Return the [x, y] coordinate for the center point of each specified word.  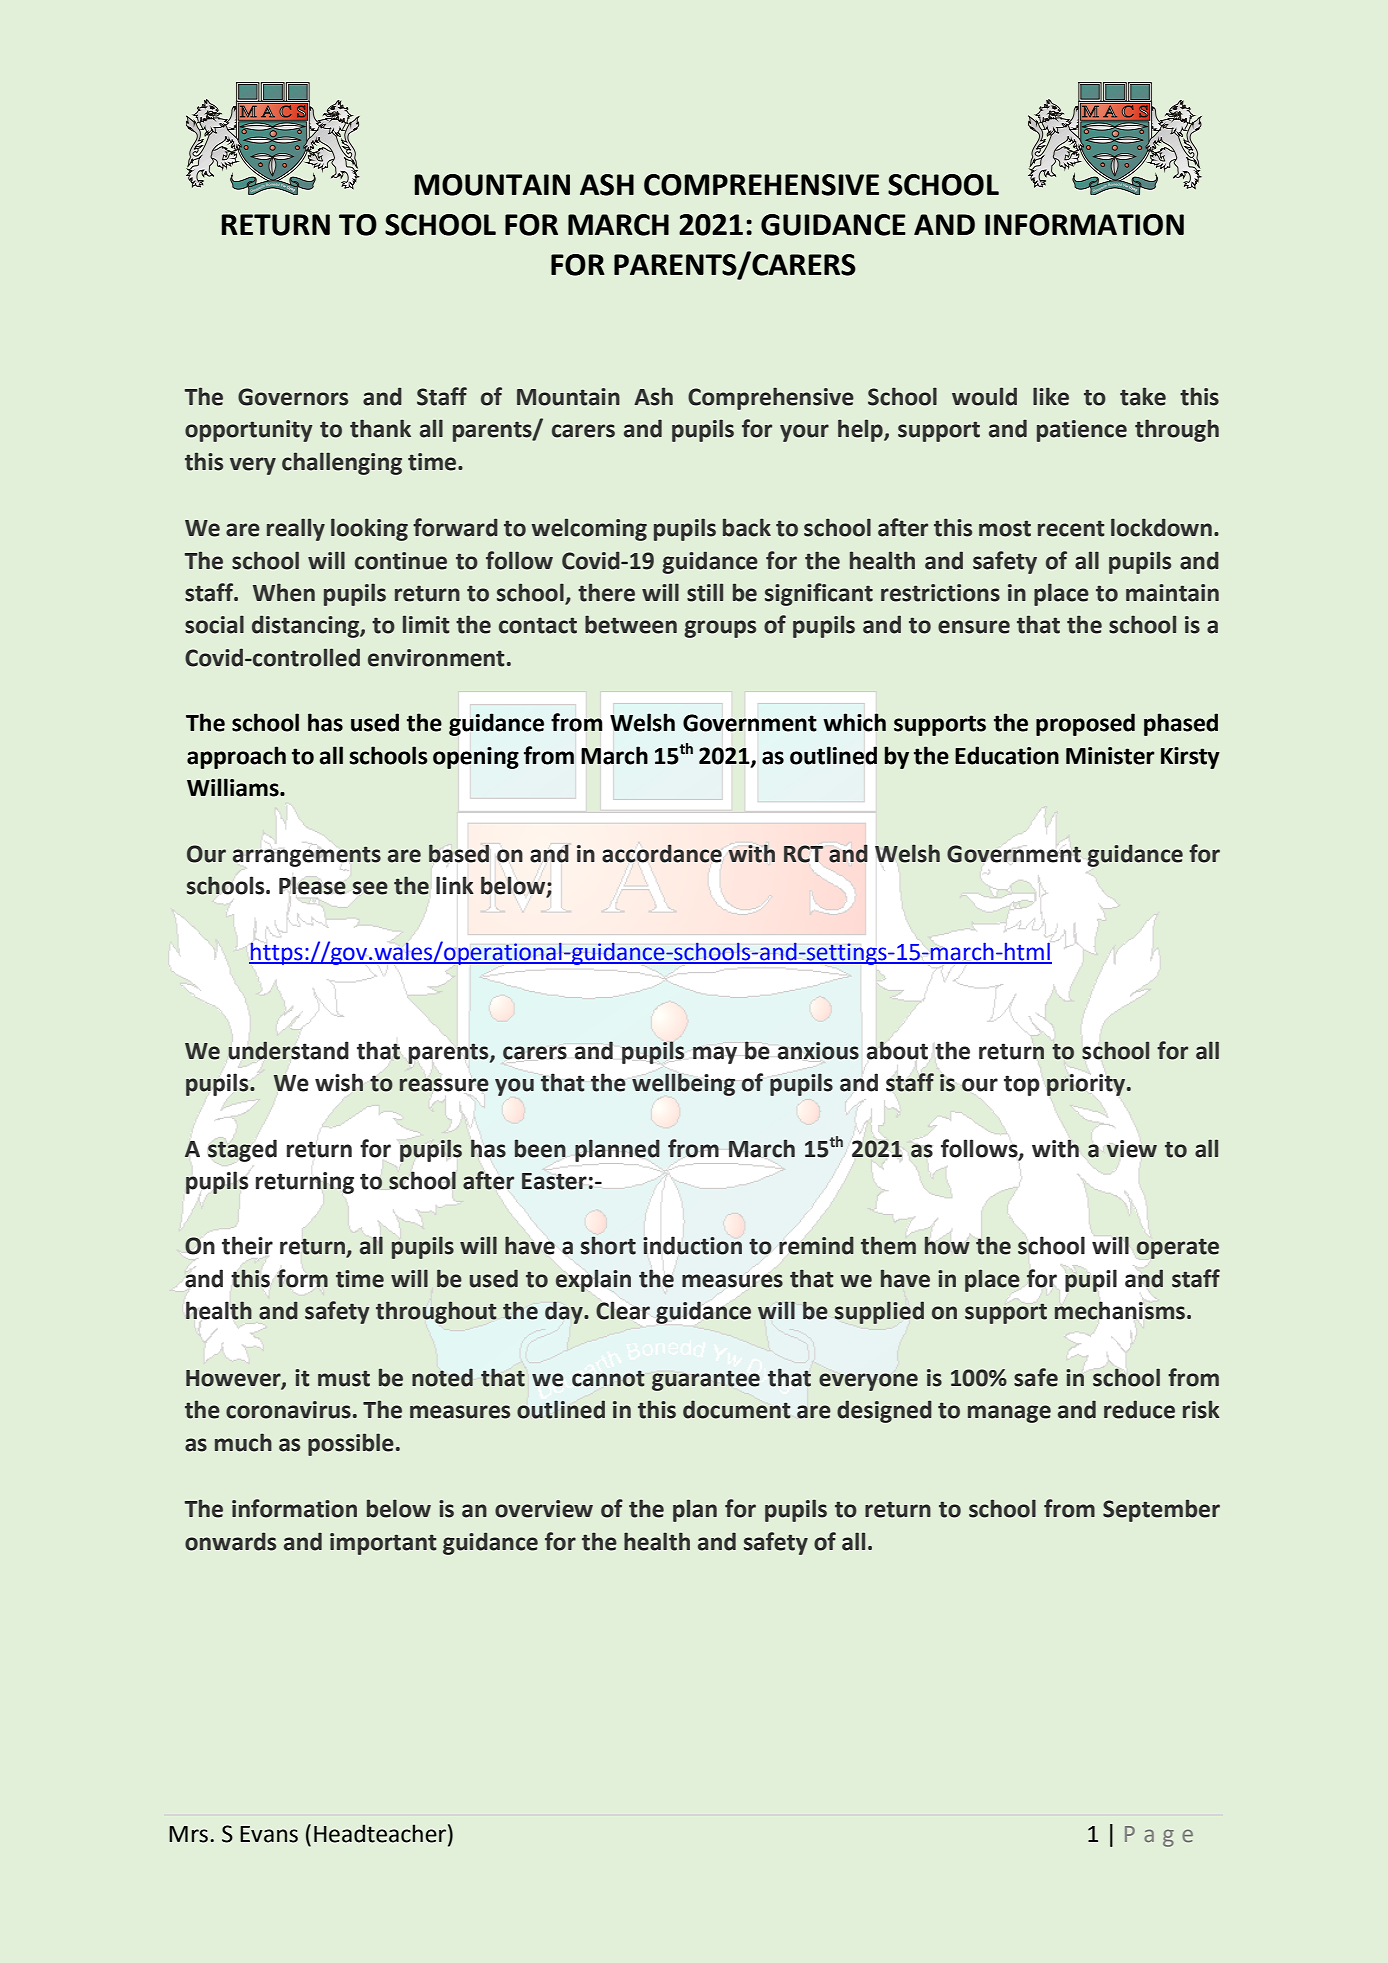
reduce [1139, 1409]
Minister [1110, 756]
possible [351, 1444]
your [804, 433]
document [737, 1409]
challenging [342, 463]
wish [339, 1082]
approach [236, 757]
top [1022, 1085]
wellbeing [684, 1084]
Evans [269, 1834]
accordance [662, 853]
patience [1082, 431]
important [383, 1544]
